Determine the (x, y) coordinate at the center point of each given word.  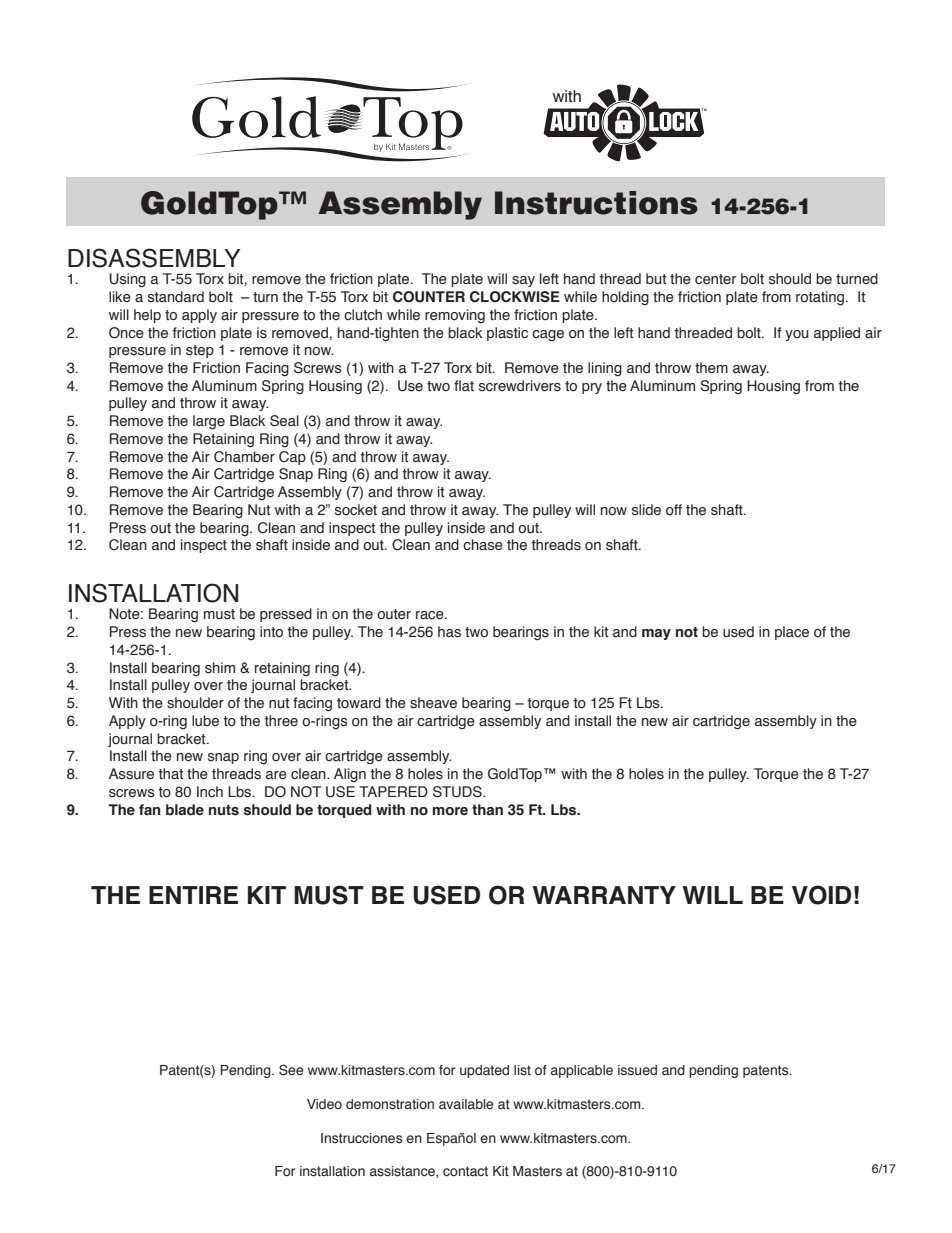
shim (220, 668)
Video (324, 1104)
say (523, 281)
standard (176, 297)
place (792, 633)
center (715, 279)
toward (359, 703)
